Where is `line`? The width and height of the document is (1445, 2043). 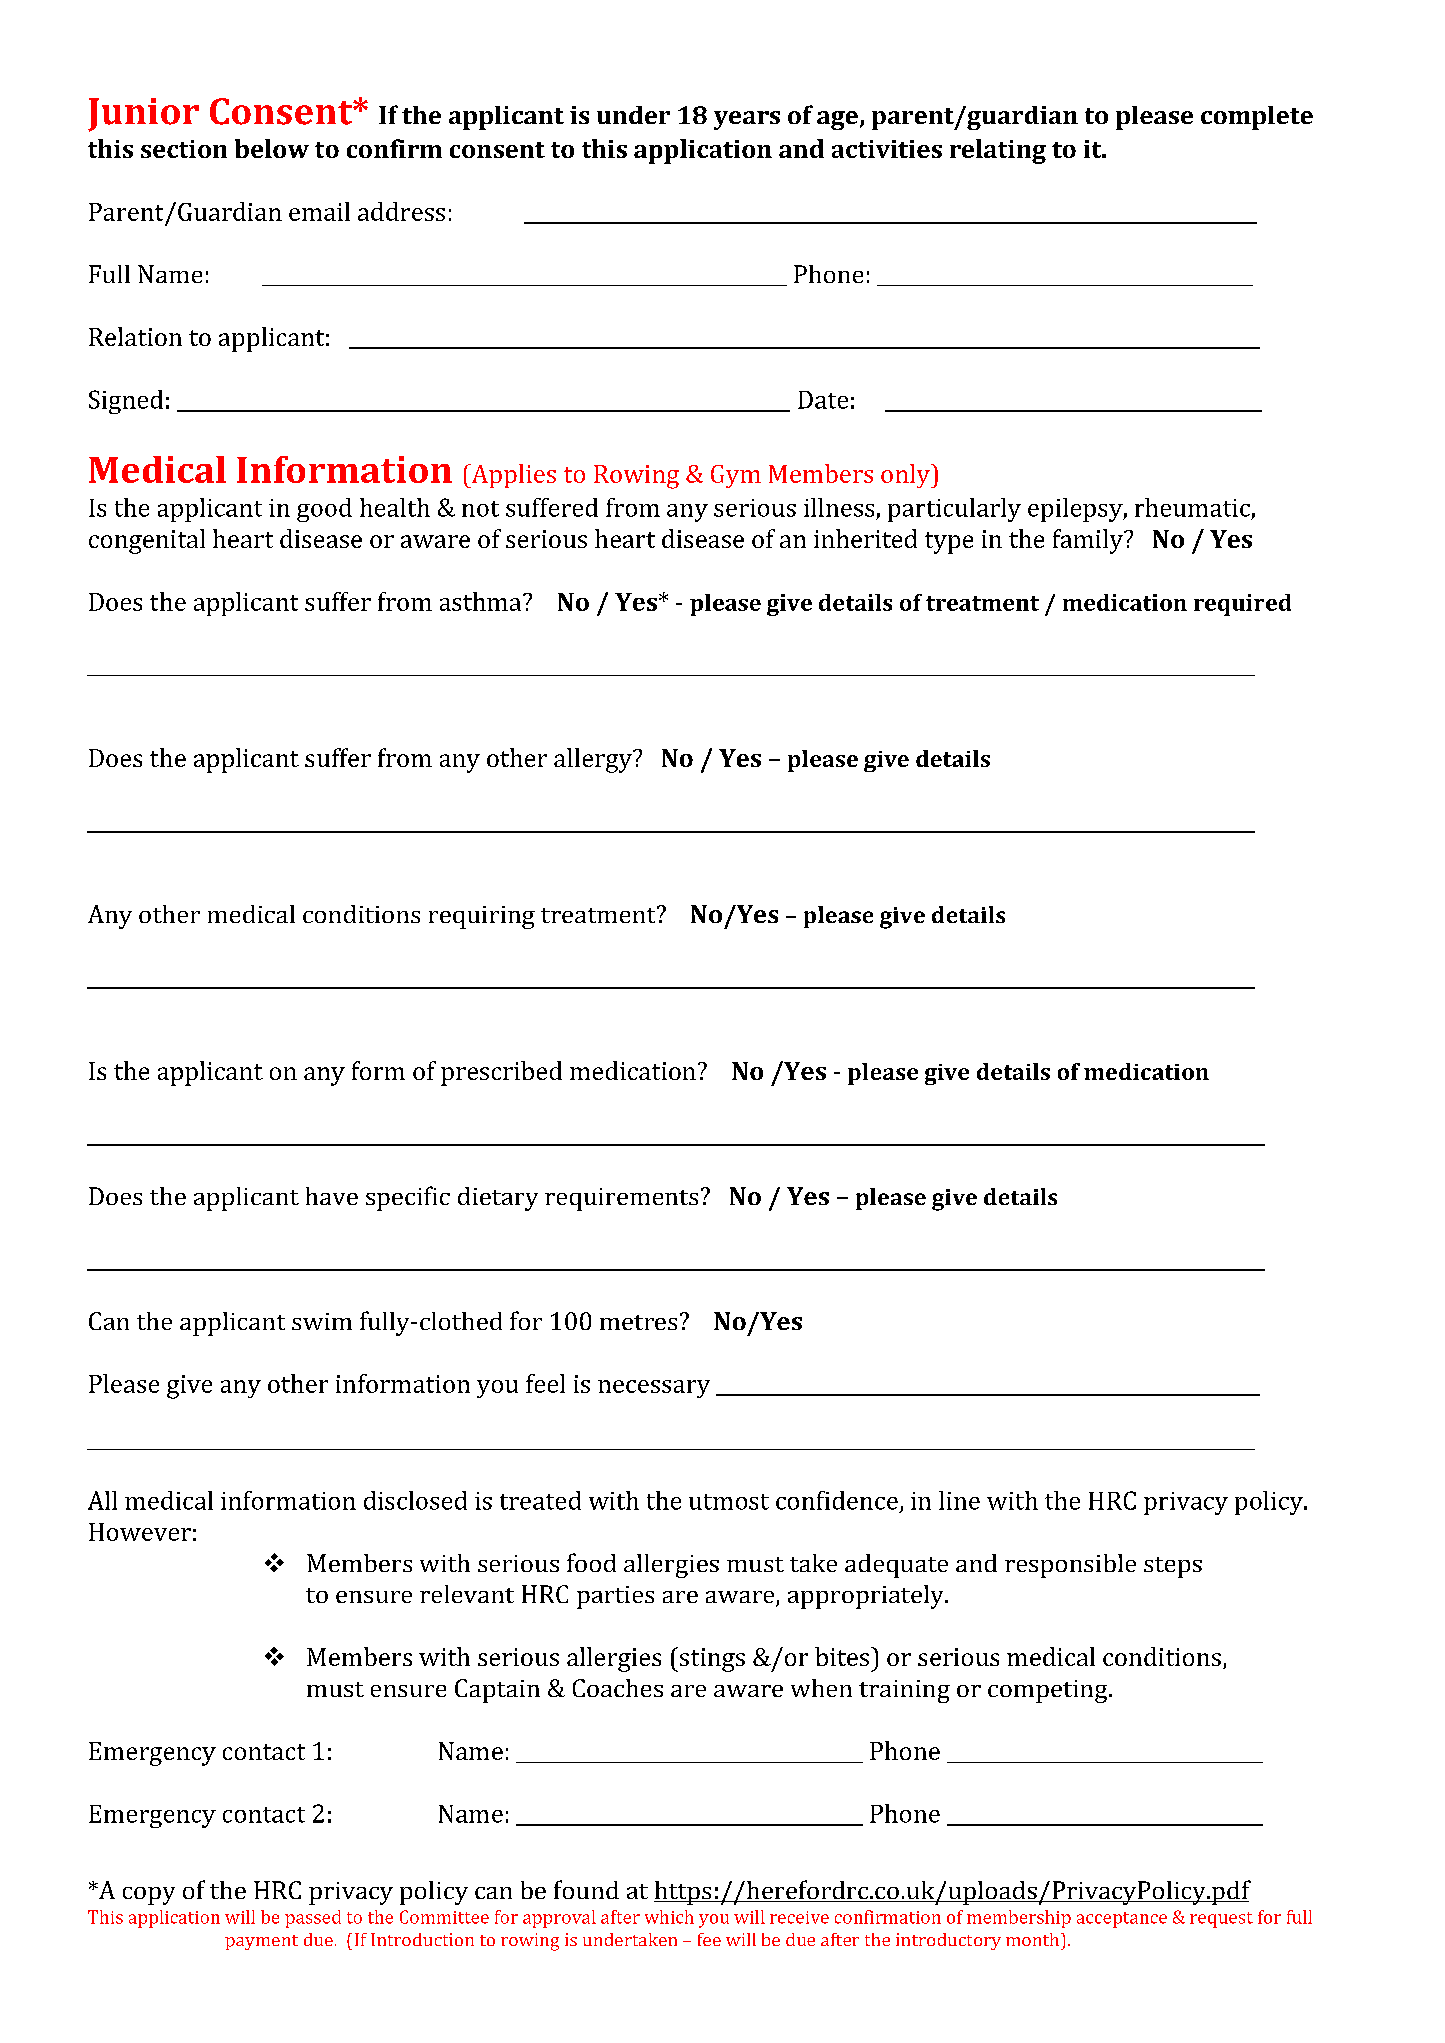
line is located at coordinates (959, 1500).
